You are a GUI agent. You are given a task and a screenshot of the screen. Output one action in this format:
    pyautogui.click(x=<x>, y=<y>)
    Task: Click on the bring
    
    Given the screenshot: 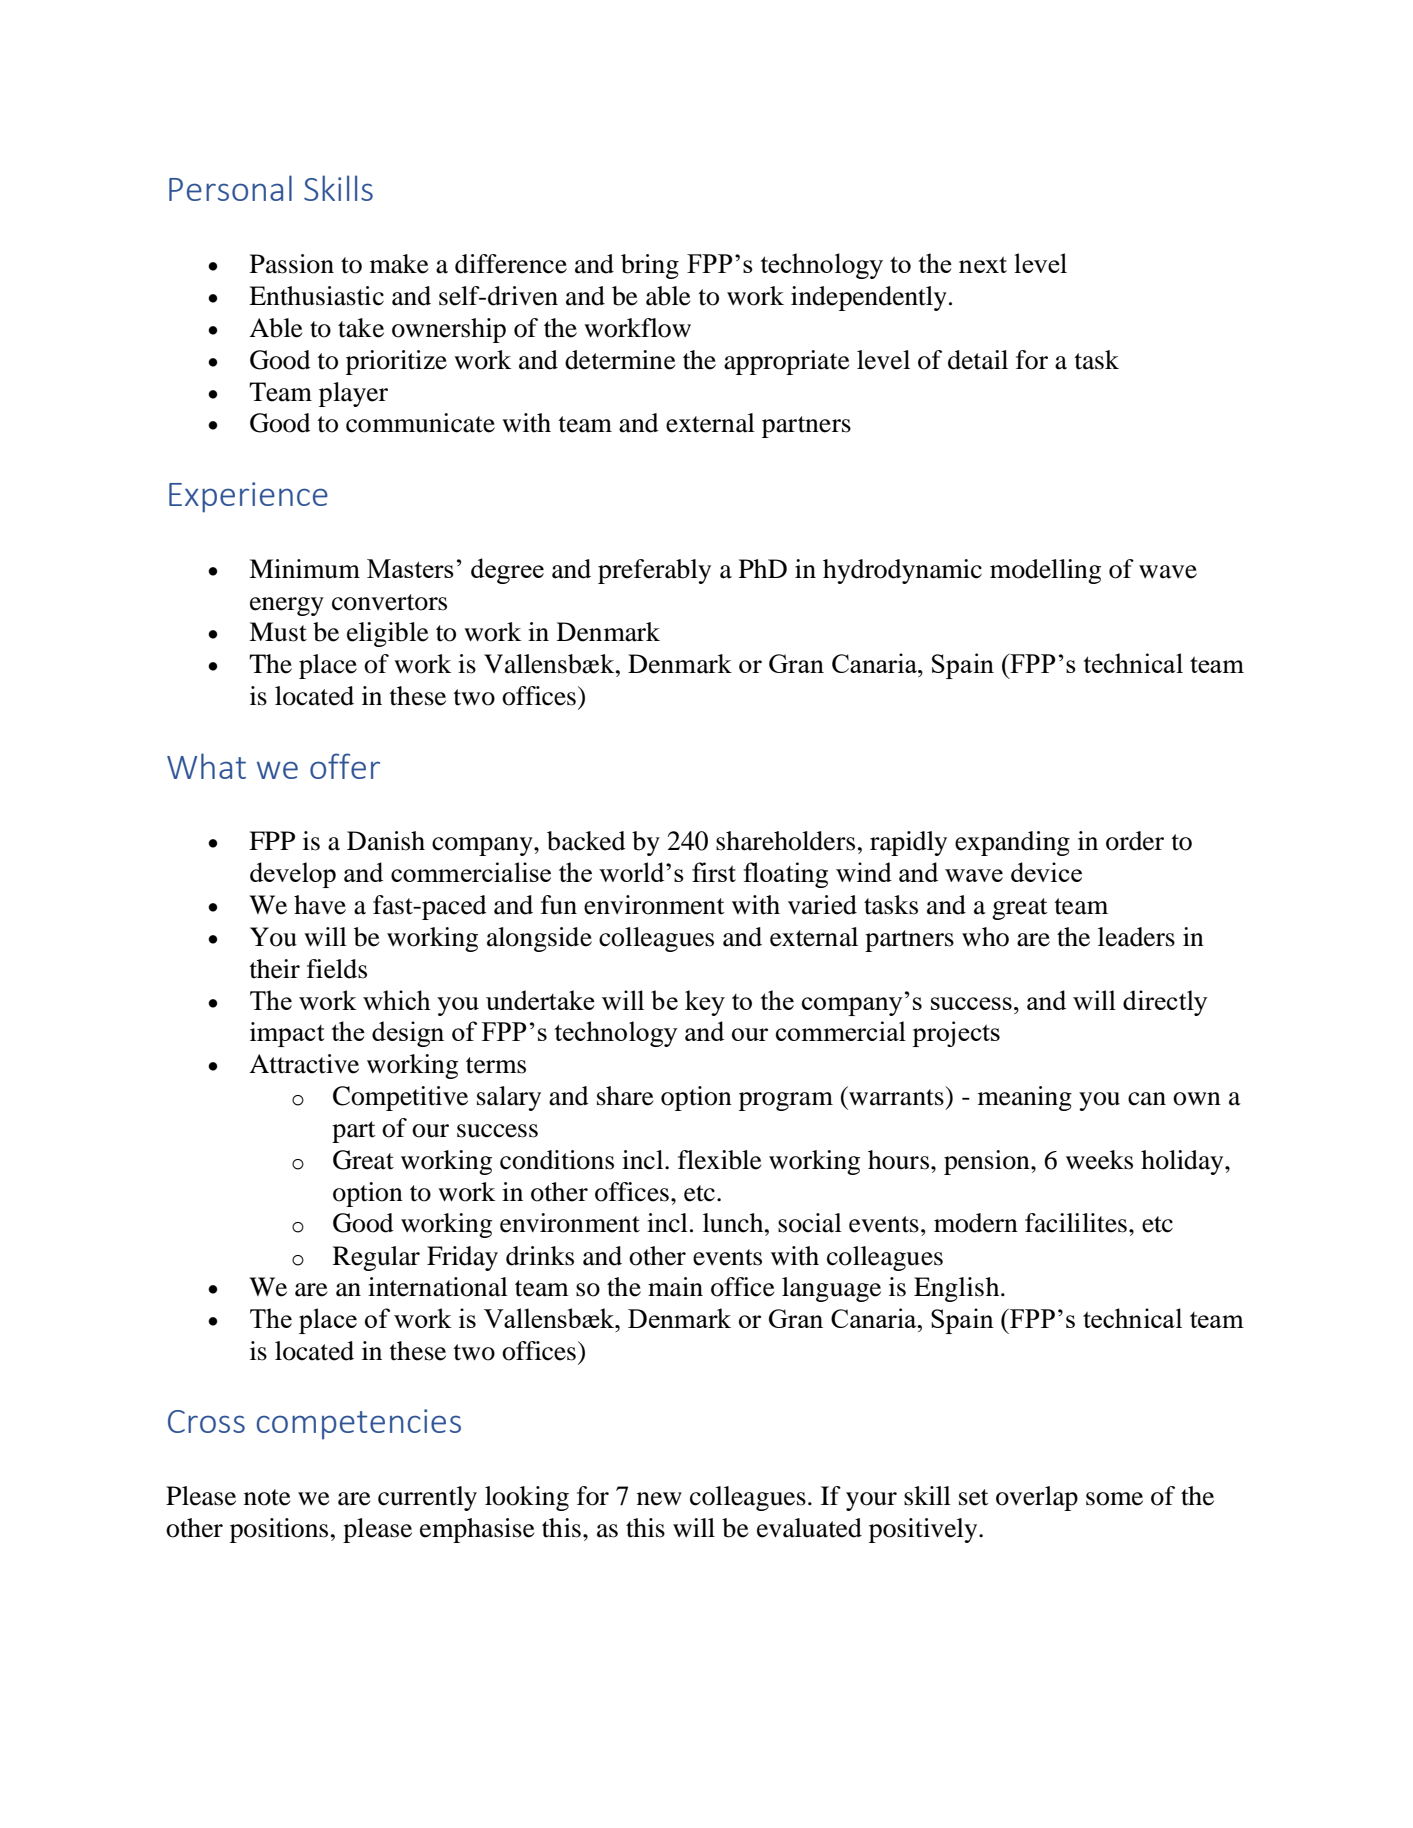 What is the action you would take?
    pyautogui.click(x=650, y=266)
